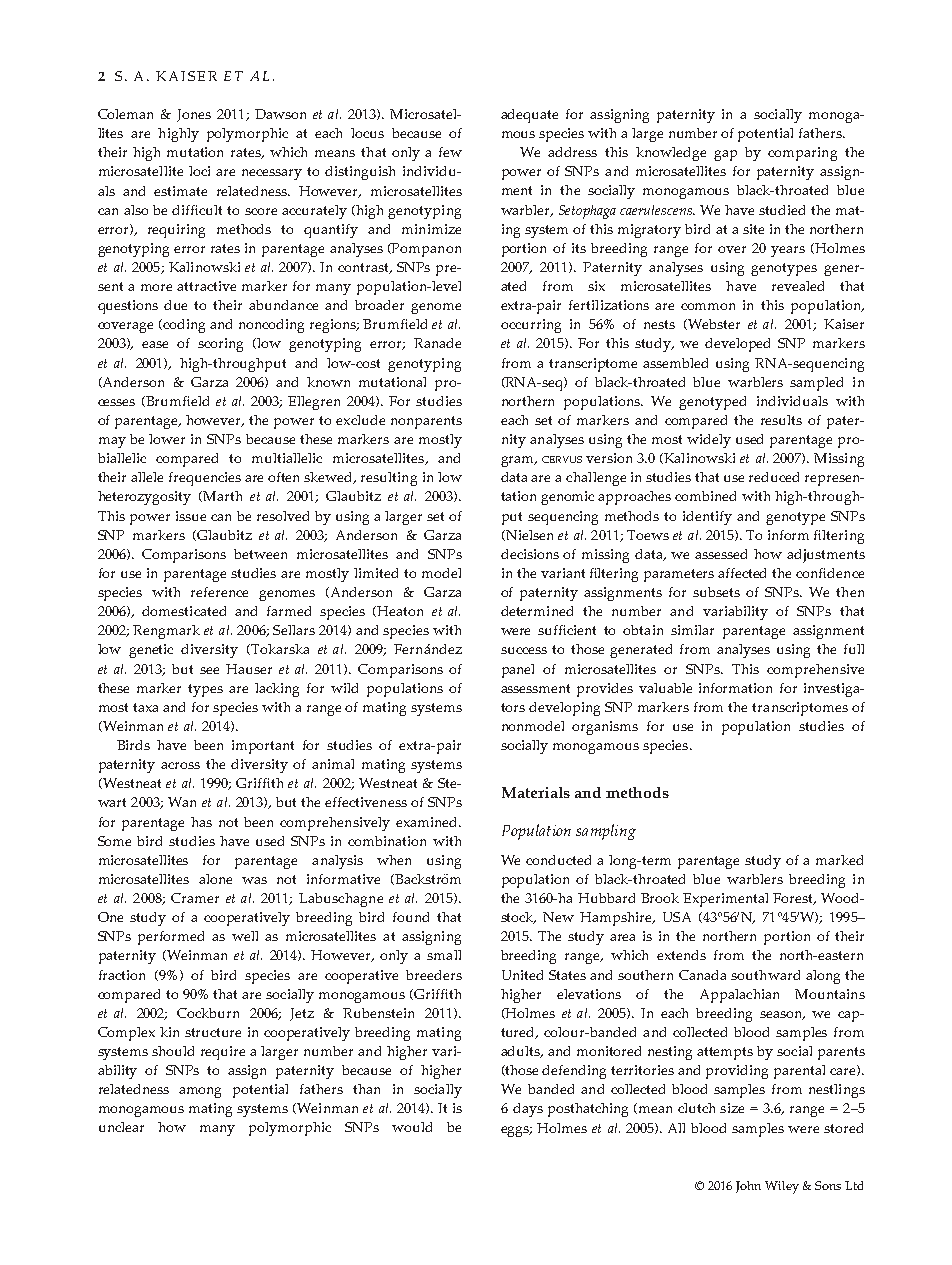 The image size is (952, 1265). What do you see at coordinates (802, 154) in the document?
I see `comparing` at bounding box center [802, 154].
